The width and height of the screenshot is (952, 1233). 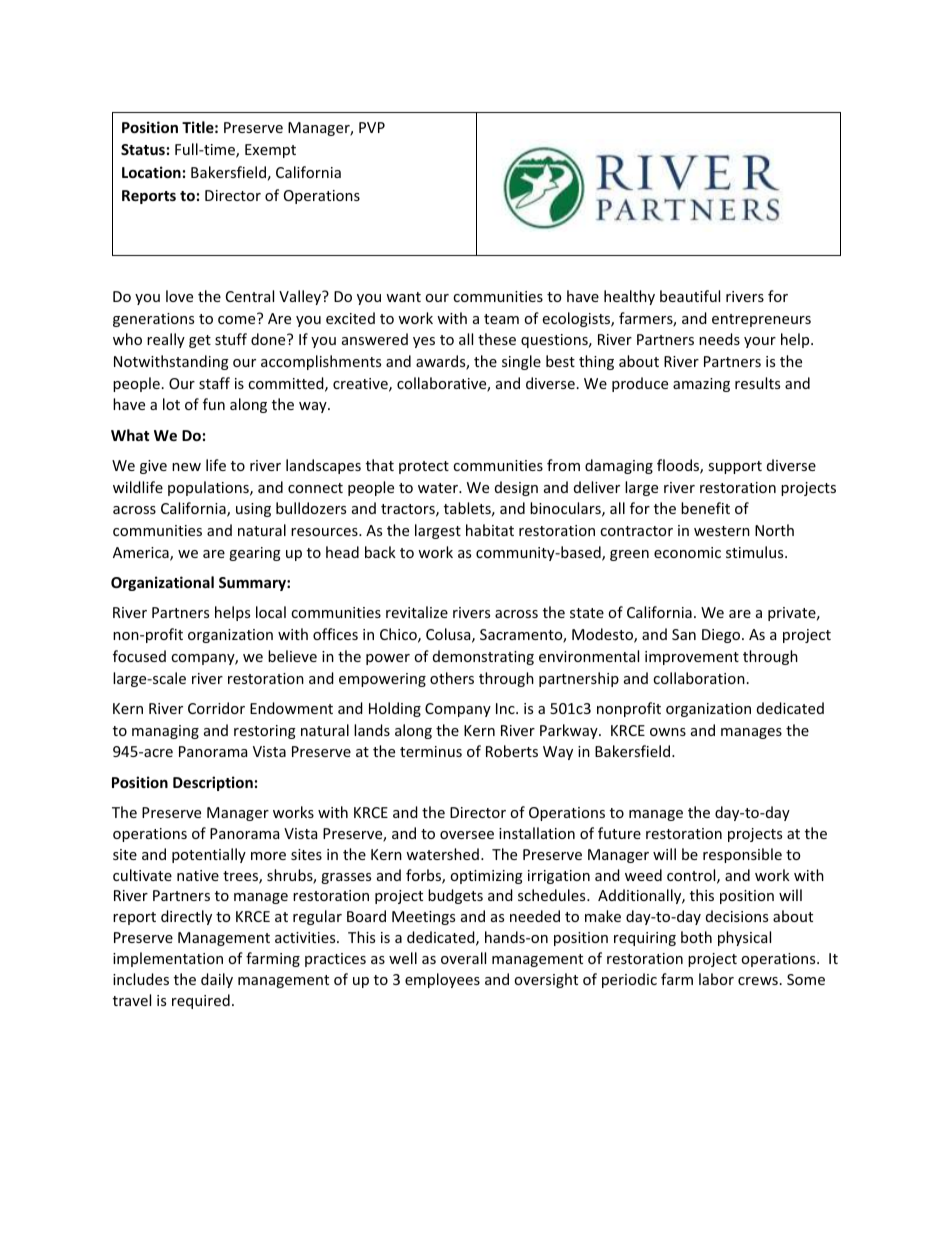 I want to click on daily, so click(x=217, y=980).
